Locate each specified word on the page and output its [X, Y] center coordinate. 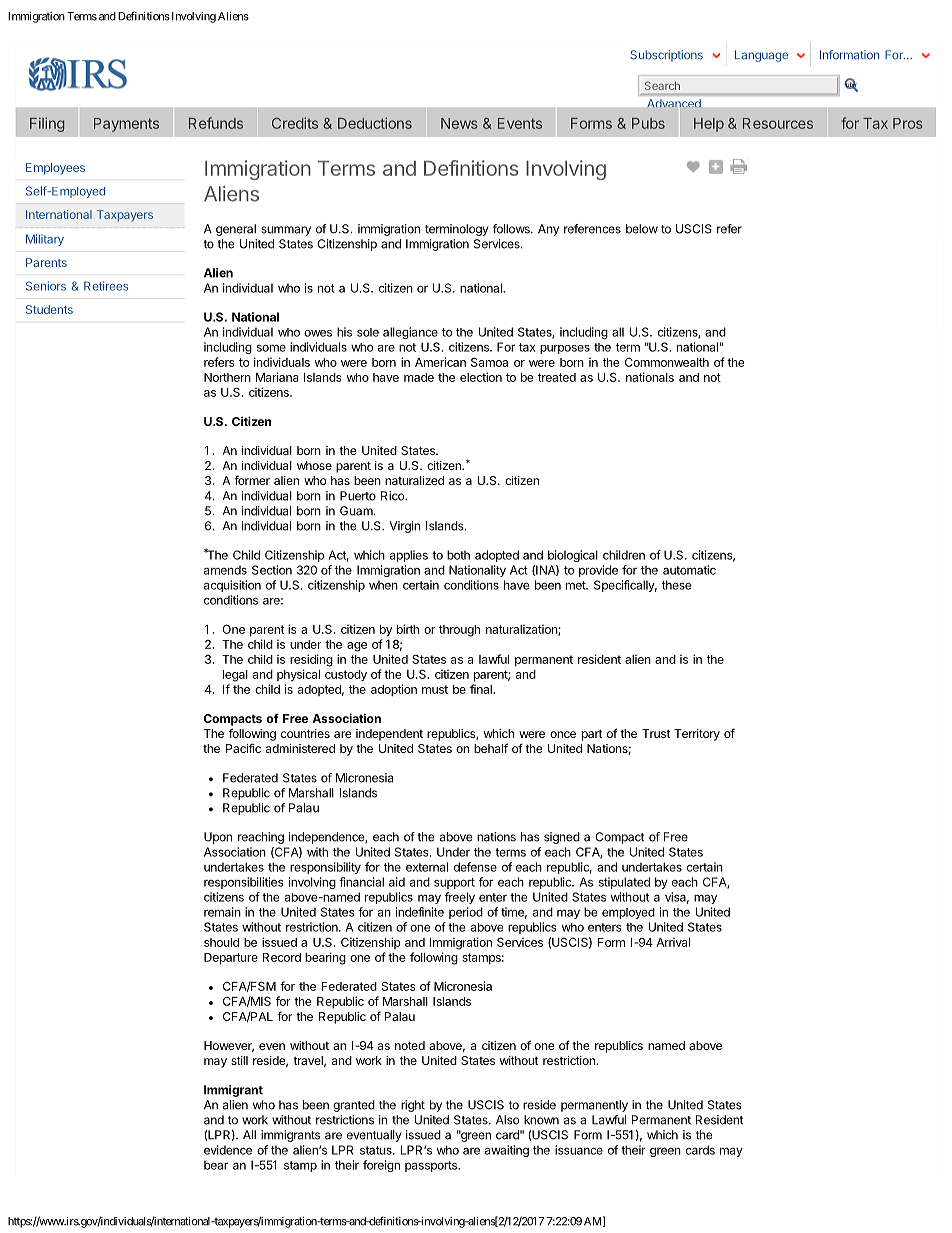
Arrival [673, 942]
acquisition [232, 586]
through [459, 631]
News [459, 123]
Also [507, 1120]
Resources [778, 123]
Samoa [489, 362]
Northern [227, 377]
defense [475, 867]
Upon [218, 838]
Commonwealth [667, 362]
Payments [126, 125]
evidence [228, 1150]
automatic [689, 570]
